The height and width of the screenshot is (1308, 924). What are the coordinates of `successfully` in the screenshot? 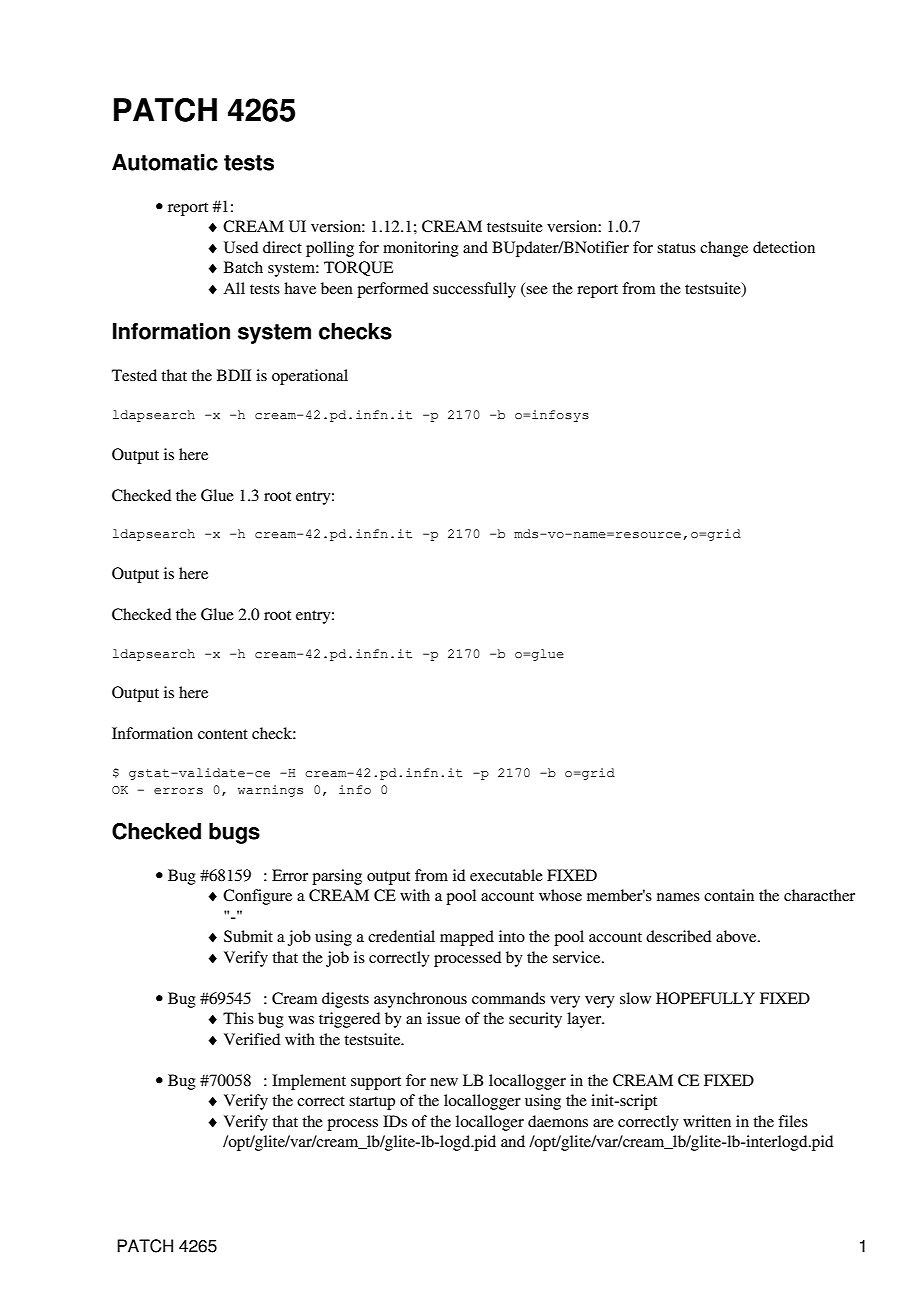 It's located at (474, 290).
